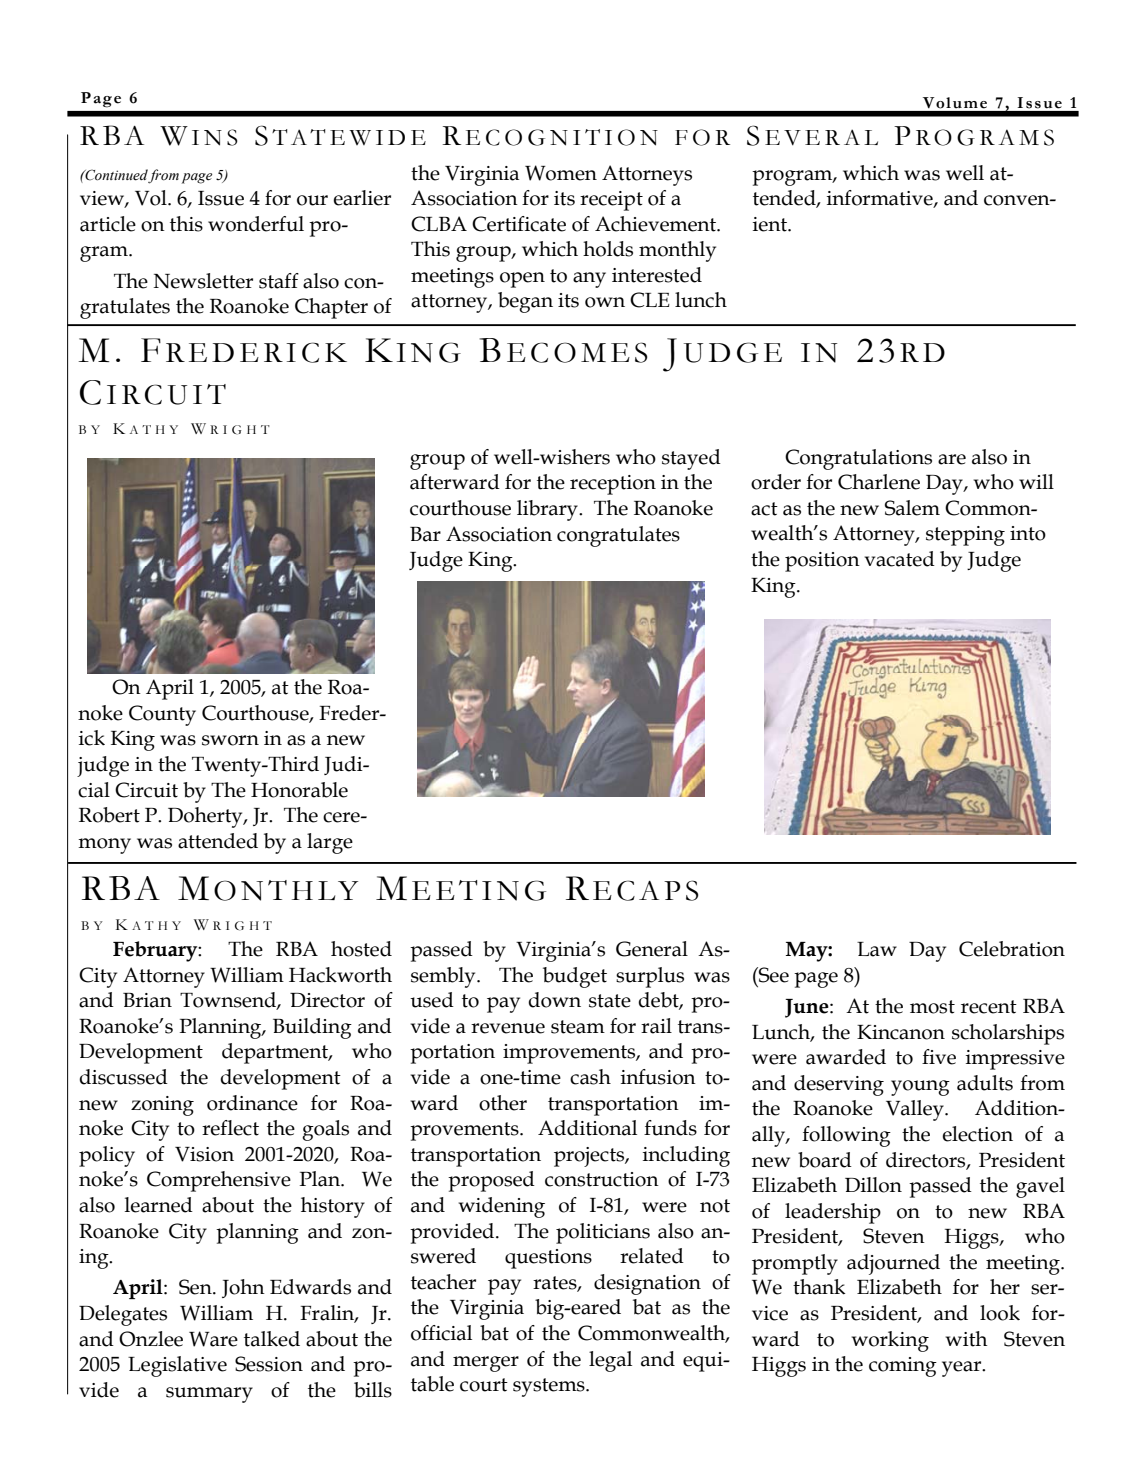 The width and height of the screenshot is (1146, 1483). What do you see at coordinates (230, 740) in the screenshot?
I see `sworn` at bounding box center [230, 740].
